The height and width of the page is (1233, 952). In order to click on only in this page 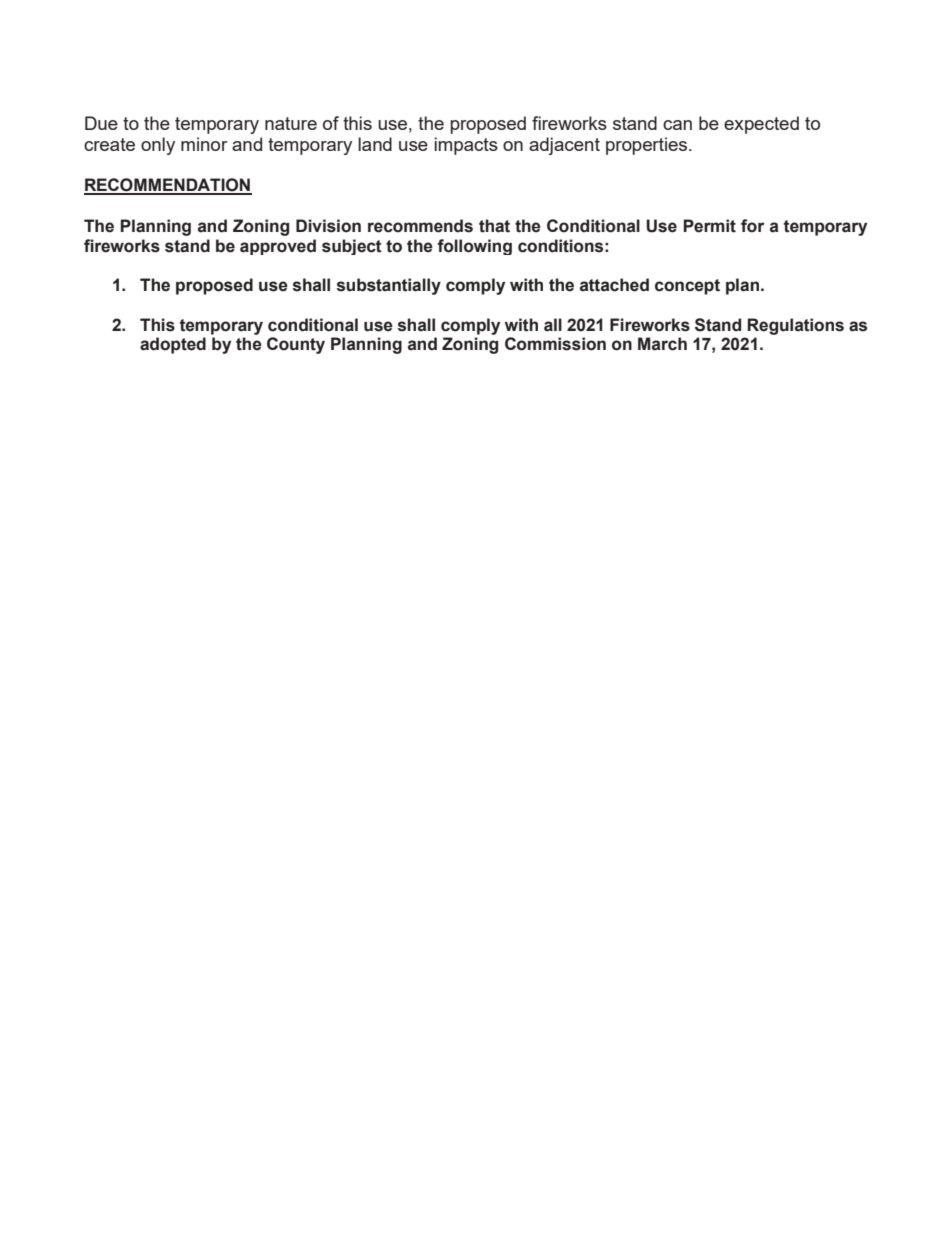, I will do `click(158, 146)`.
